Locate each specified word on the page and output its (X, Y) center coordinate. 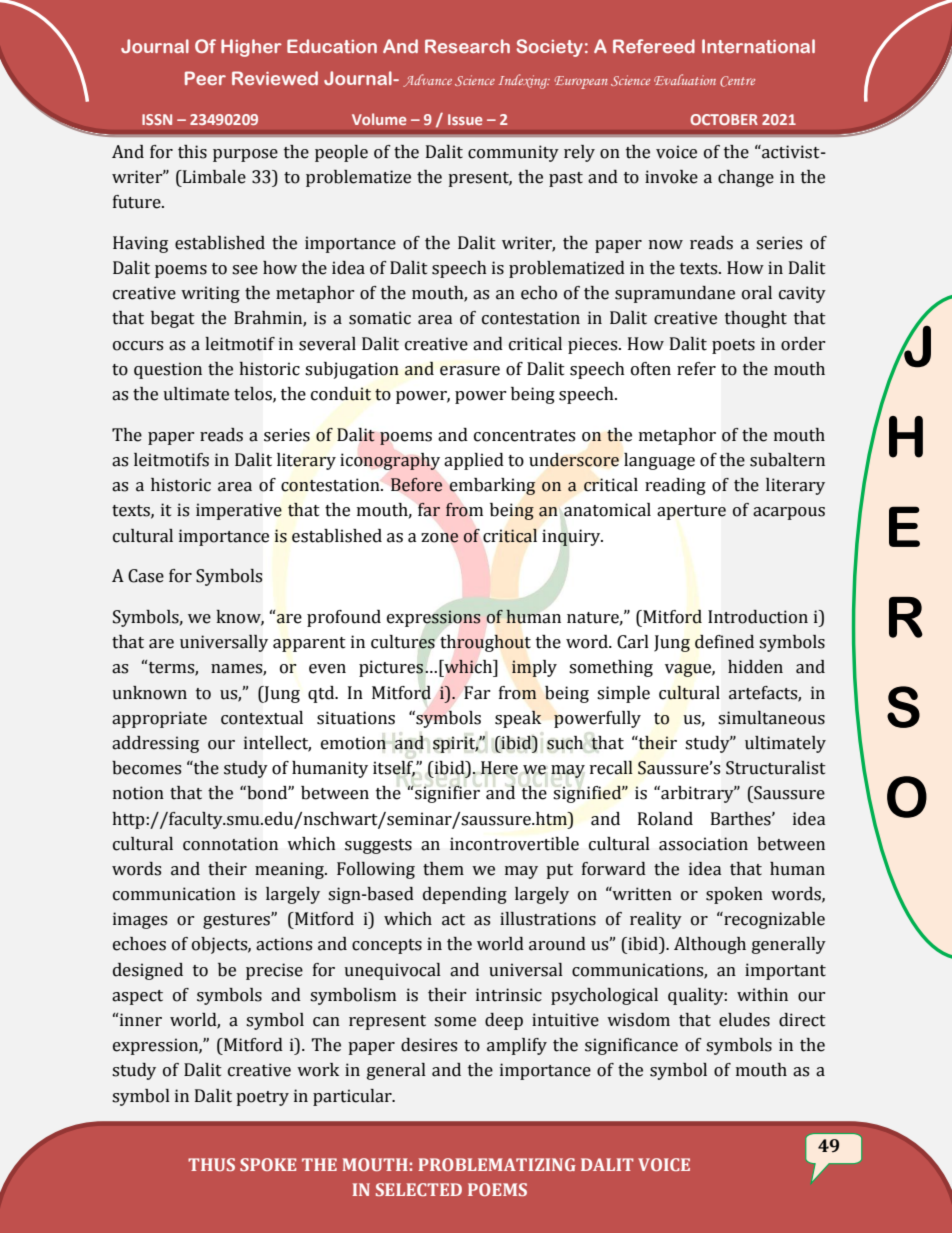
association (703, 844)
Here (499, 768)
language (659, 461)
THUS (211, 1164)
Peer (205, 78)
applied (474, 461)
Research (467, 46)
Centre (737, 81)
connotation (230, 844)
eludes (744, 1020)
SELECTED (419, 1189)
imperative (239, 511)
